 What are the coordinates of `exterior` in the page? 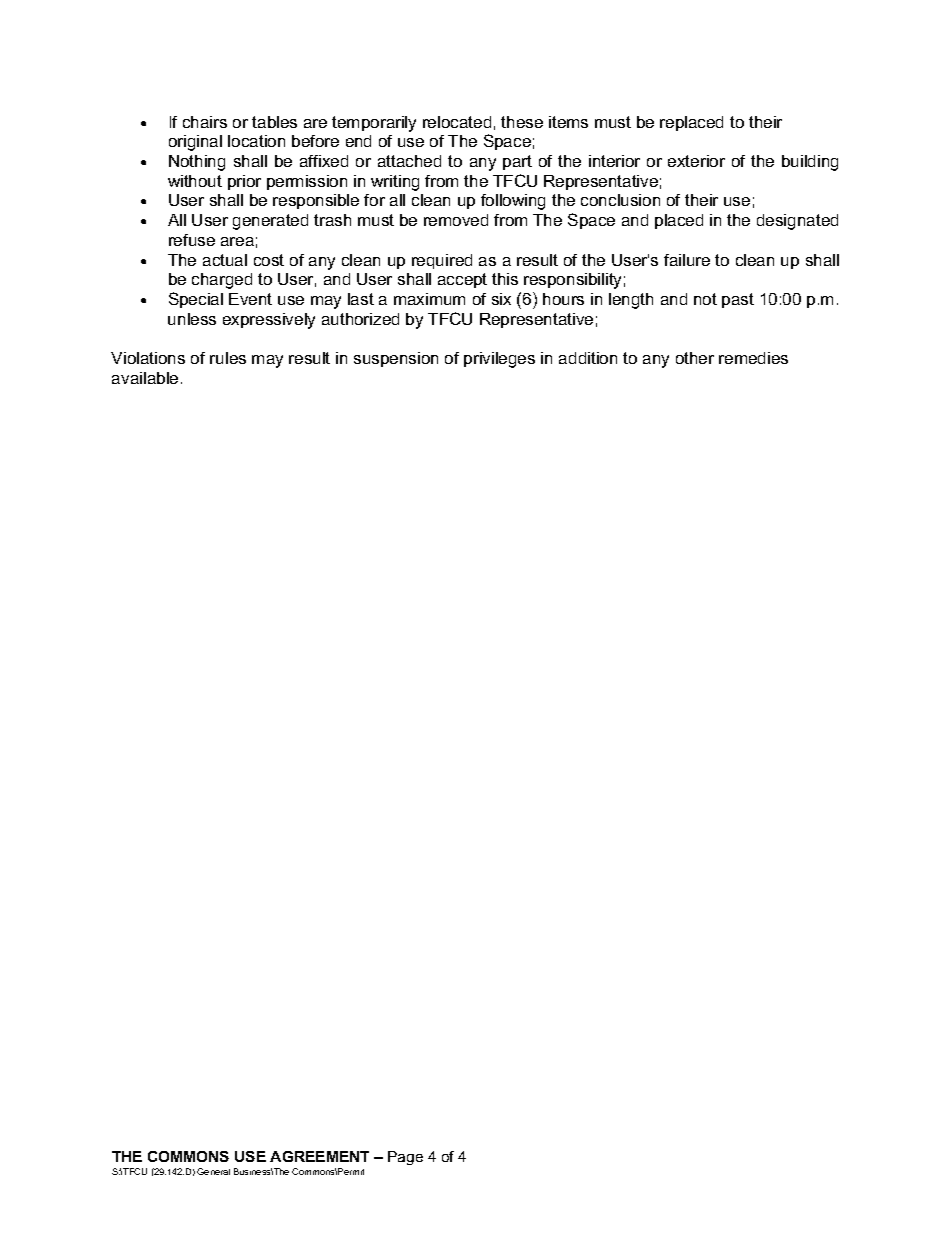 It's located at (696, 161).
